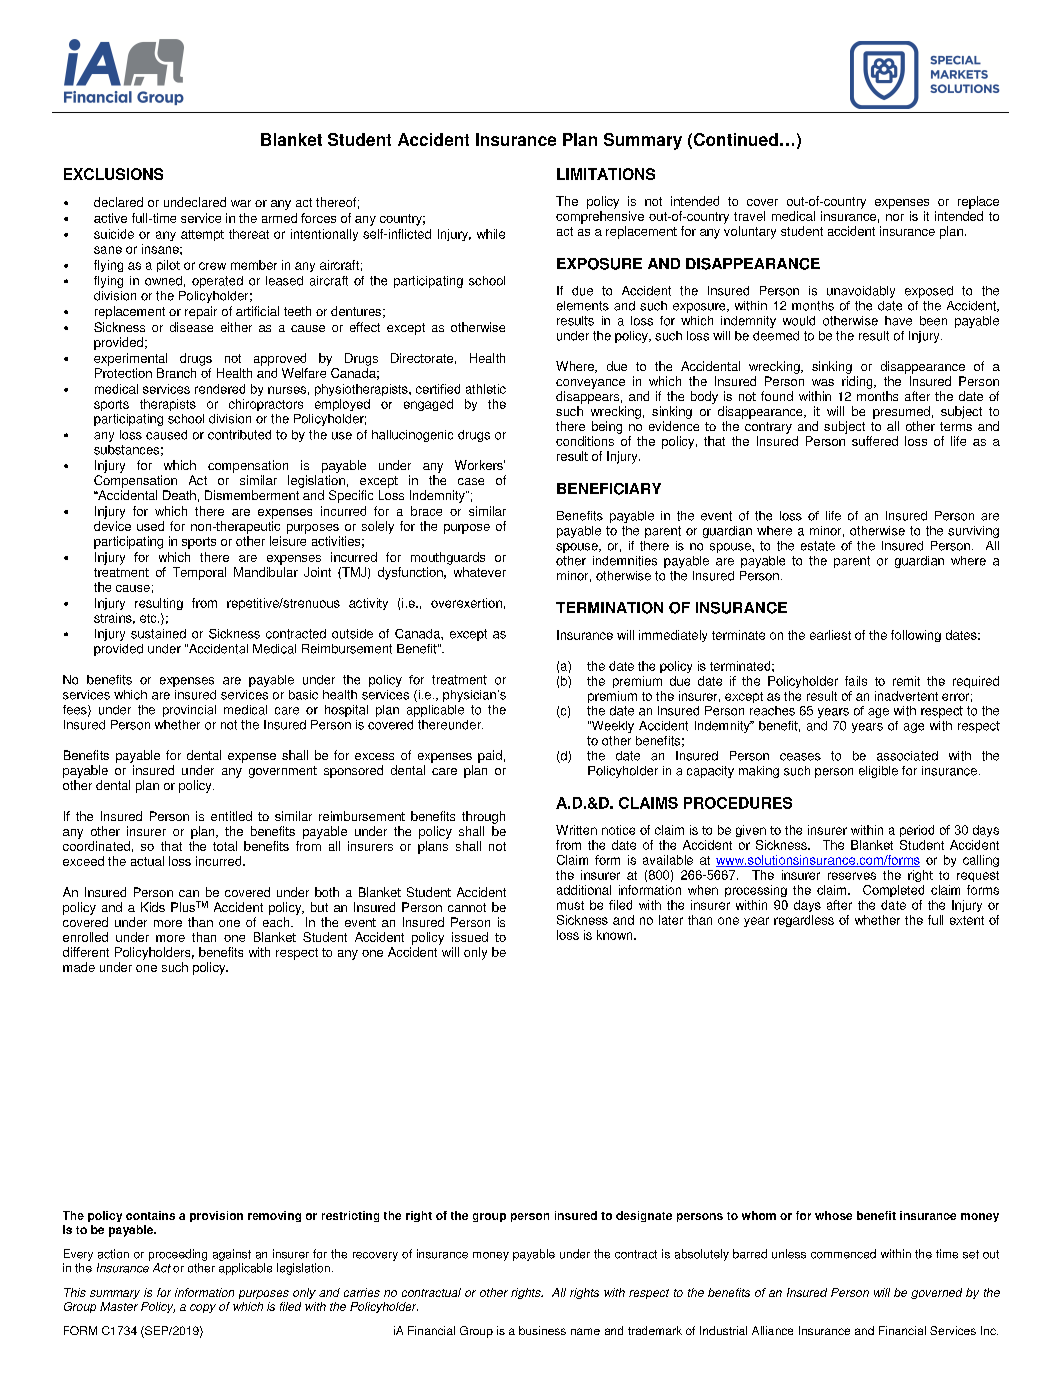 The height and width of the image is (1375, 1062). What do you see at coordinates (893, 891) in the image?
I see `Completed` at bounding box center [893, 891].
